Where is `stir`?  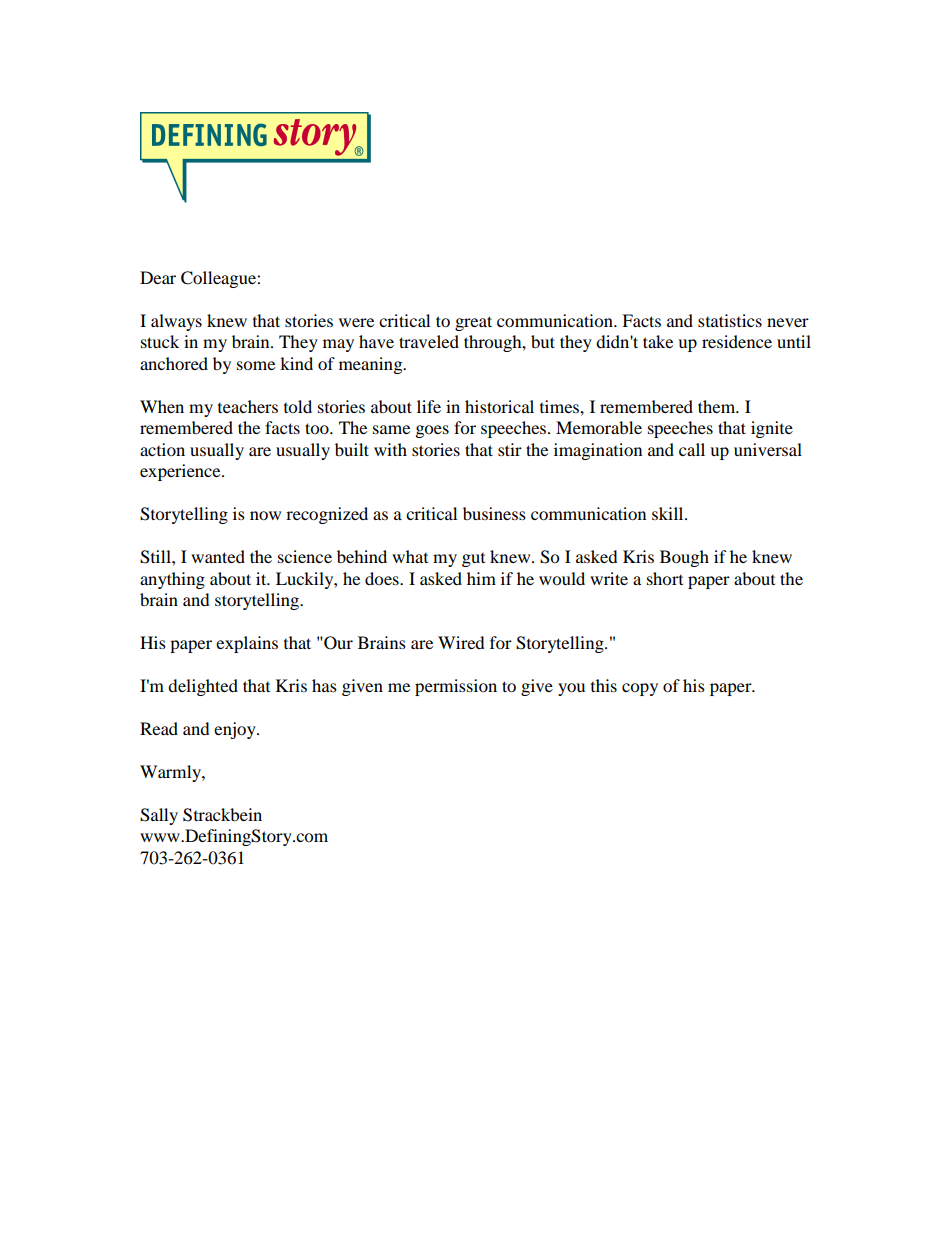 stir is located at coordinates (510, 449).
